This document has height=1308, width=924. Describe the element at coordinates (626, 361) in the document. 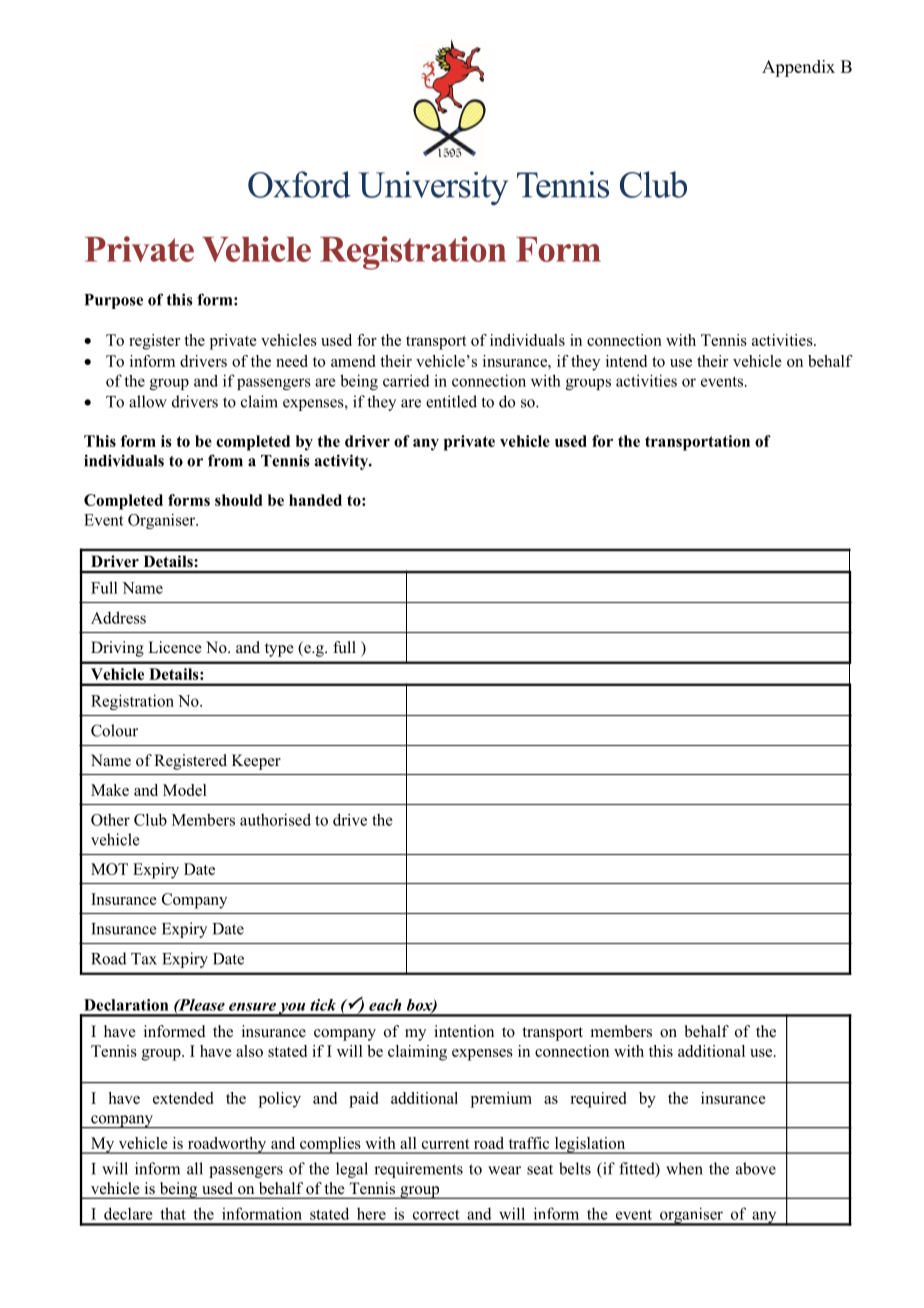

I see `intend` at that location.
